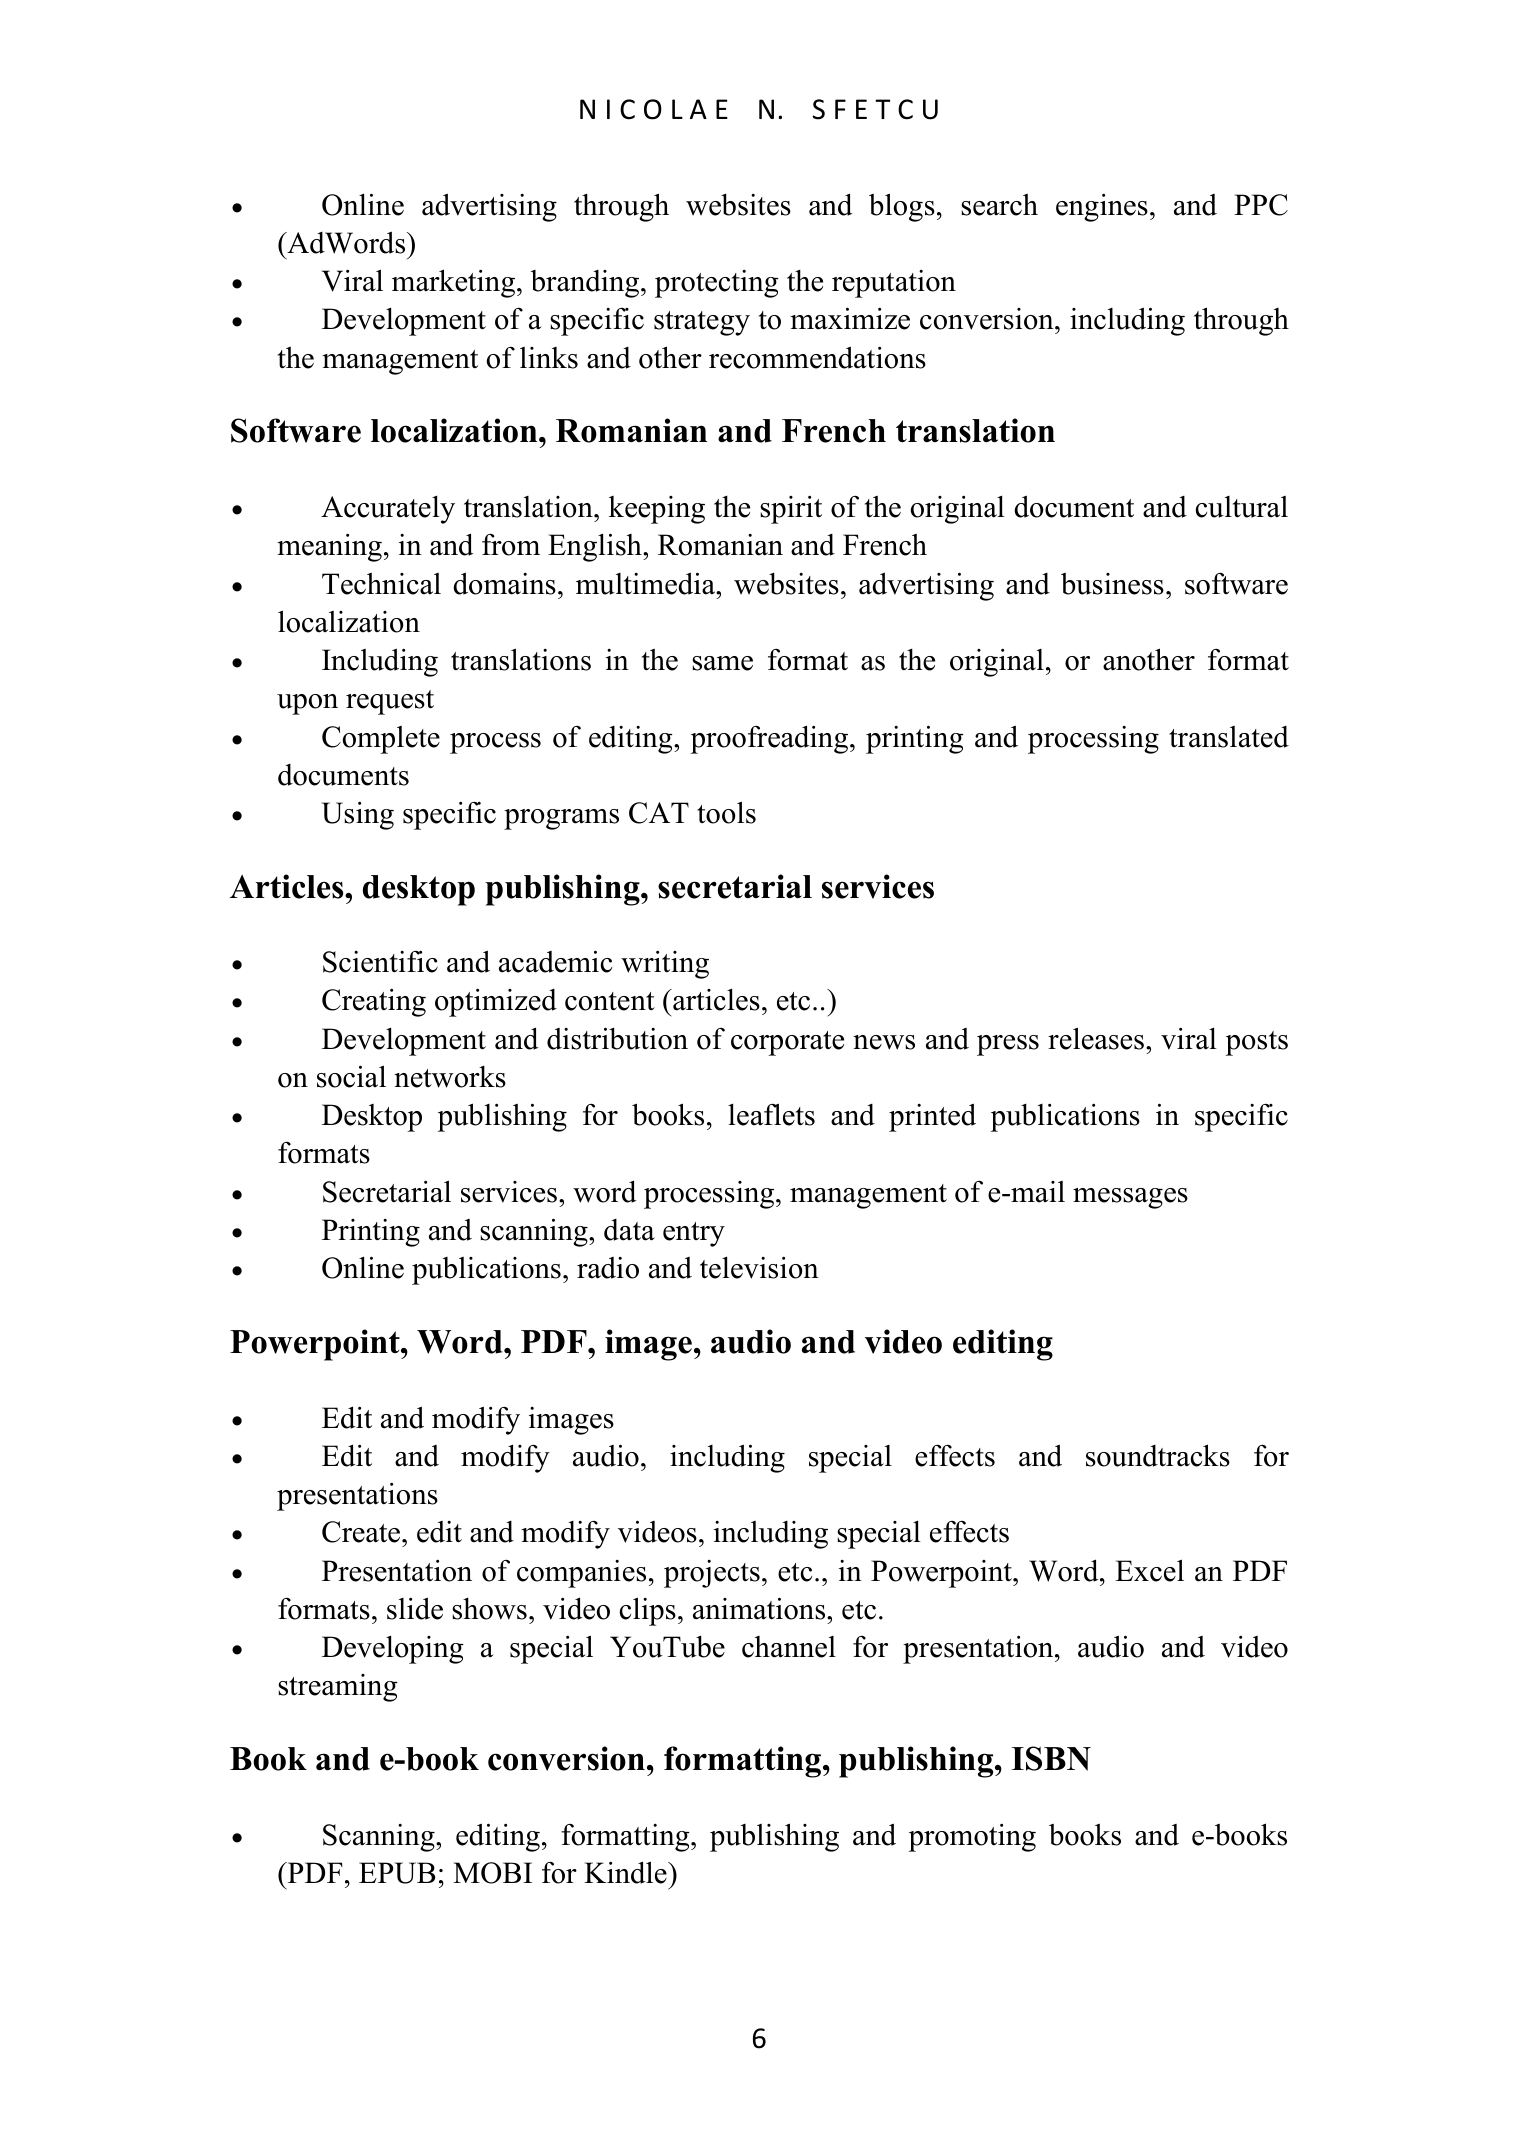 Image resolution: width=1518 pixels, height=2147 pixels. Describe the element at coordinates (759, 1267) in the page. I see `television` at that location.
